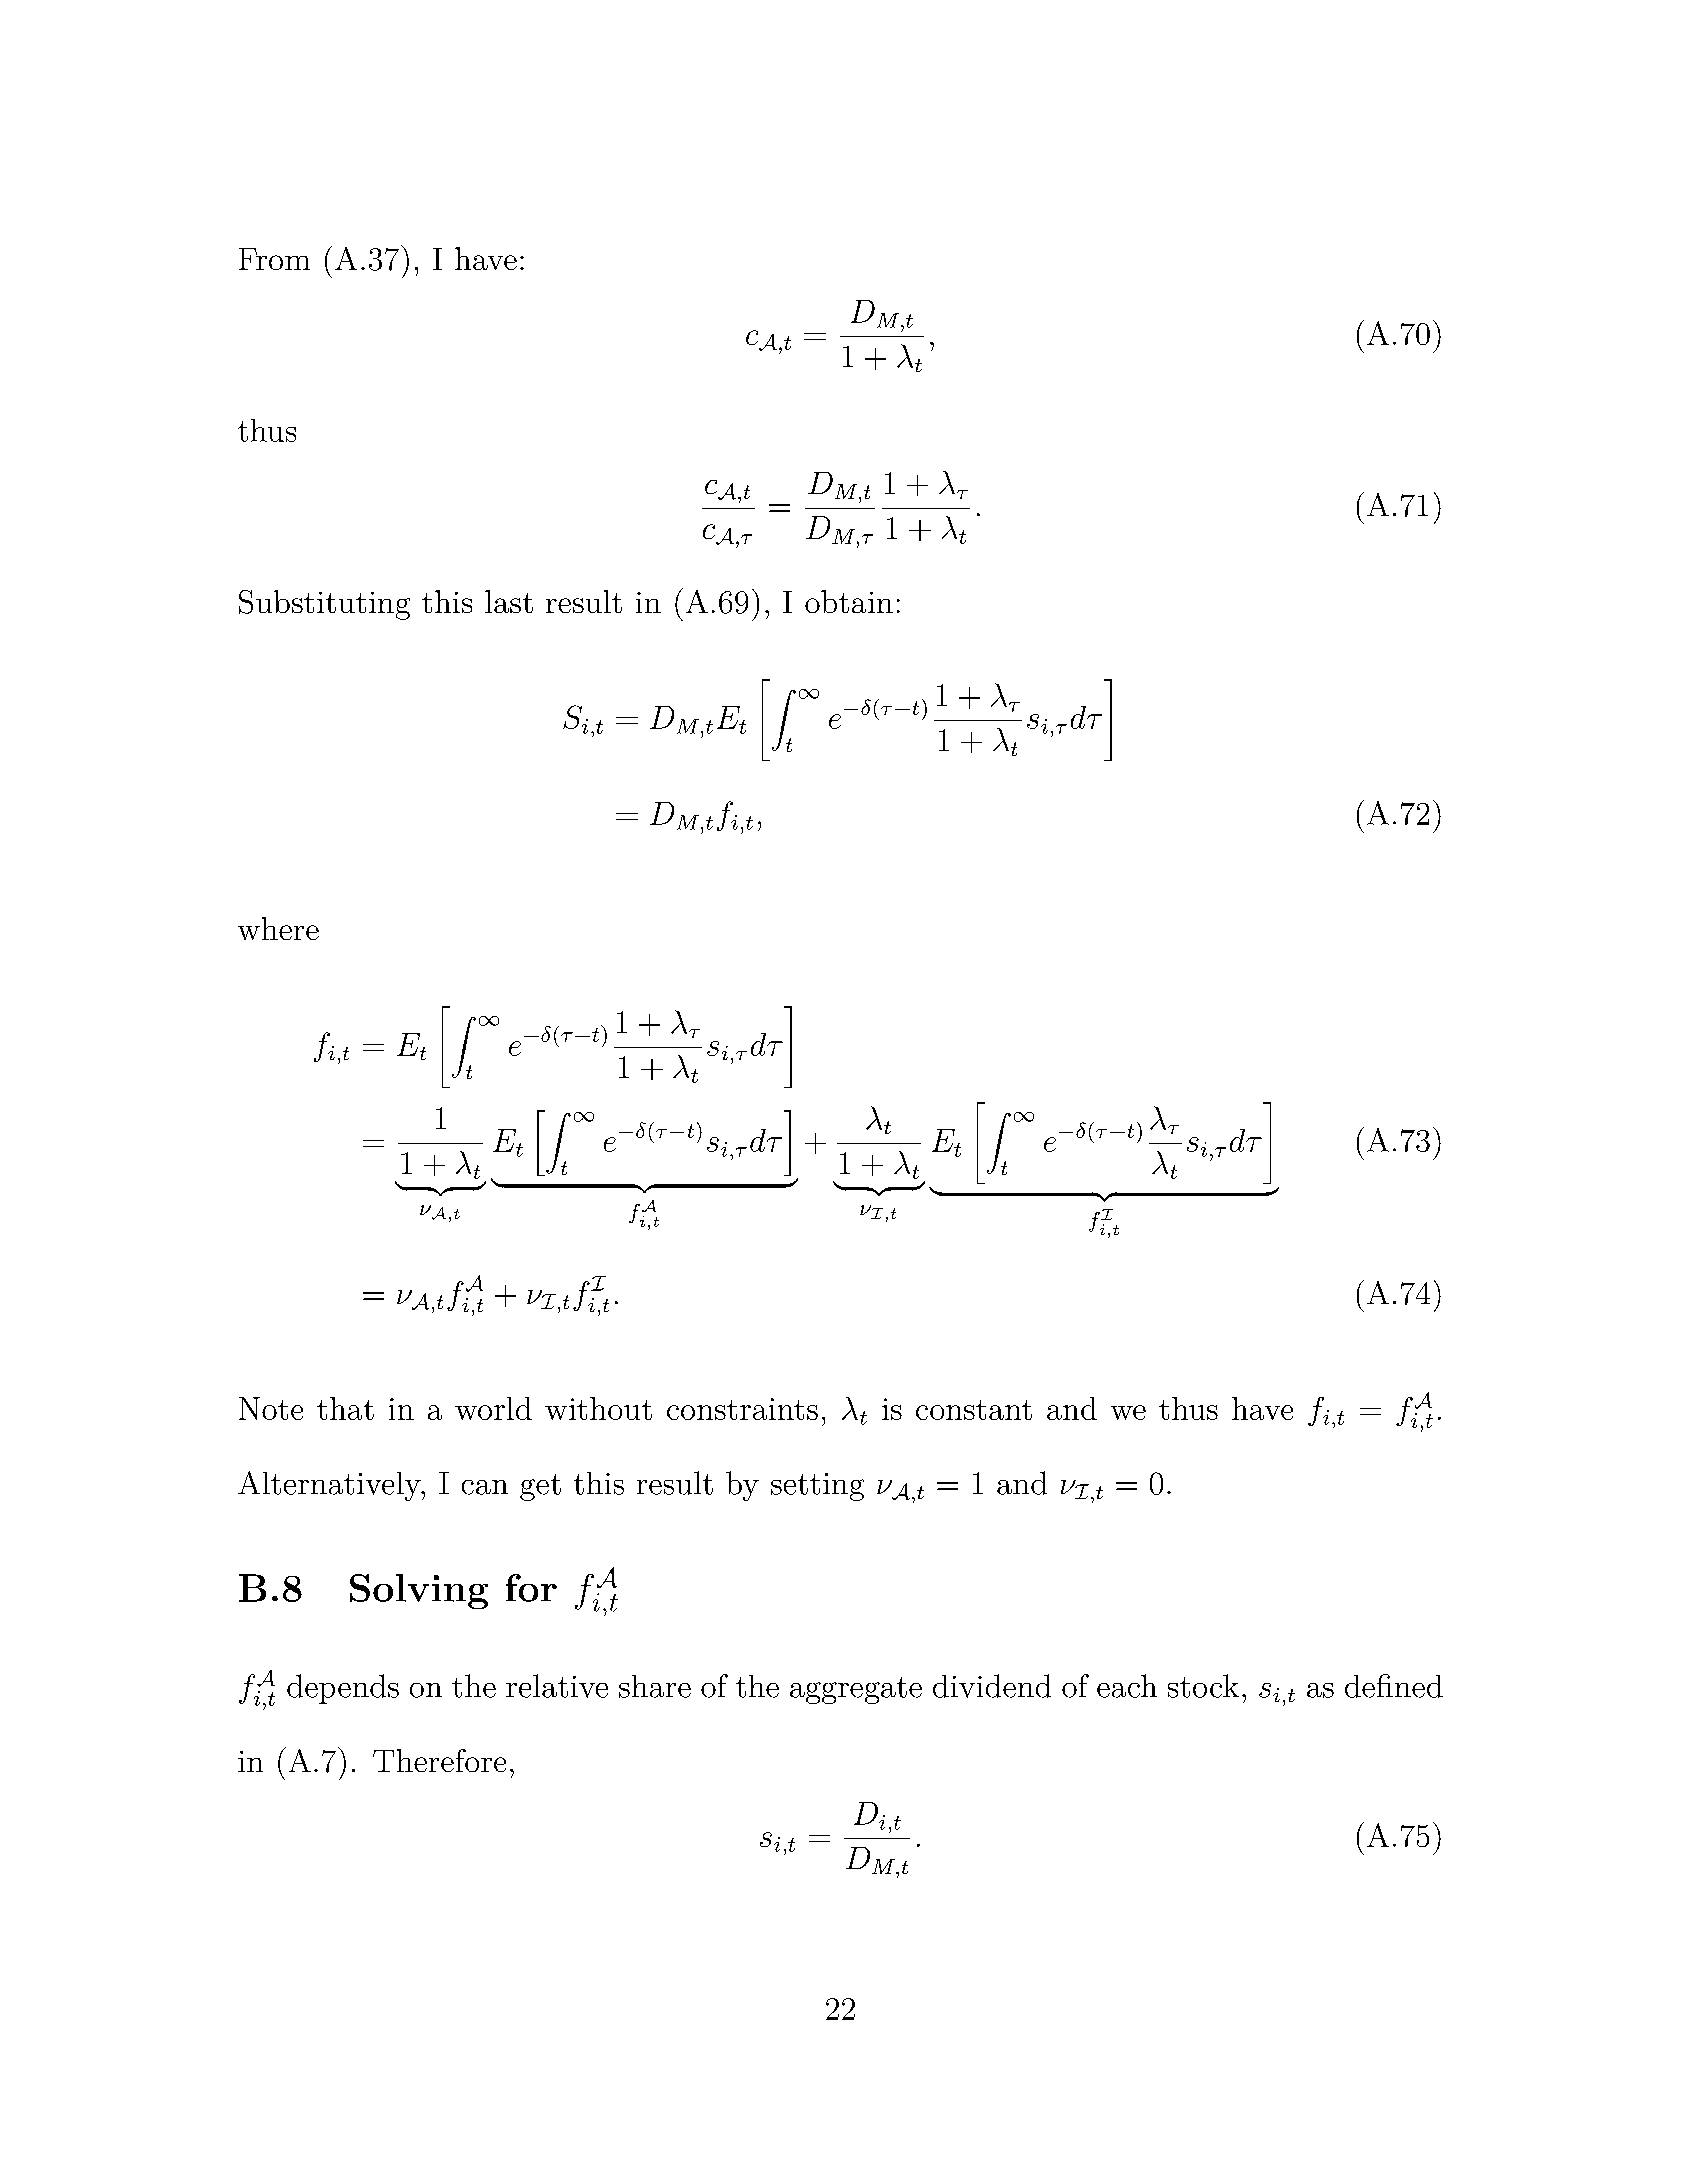 Image resolution: width=1681 pixels, height=2175 pixels. What do you see at coordinates (856, 1690) in the image?
I see `aggregate` at bounding box center [856, 1690].
